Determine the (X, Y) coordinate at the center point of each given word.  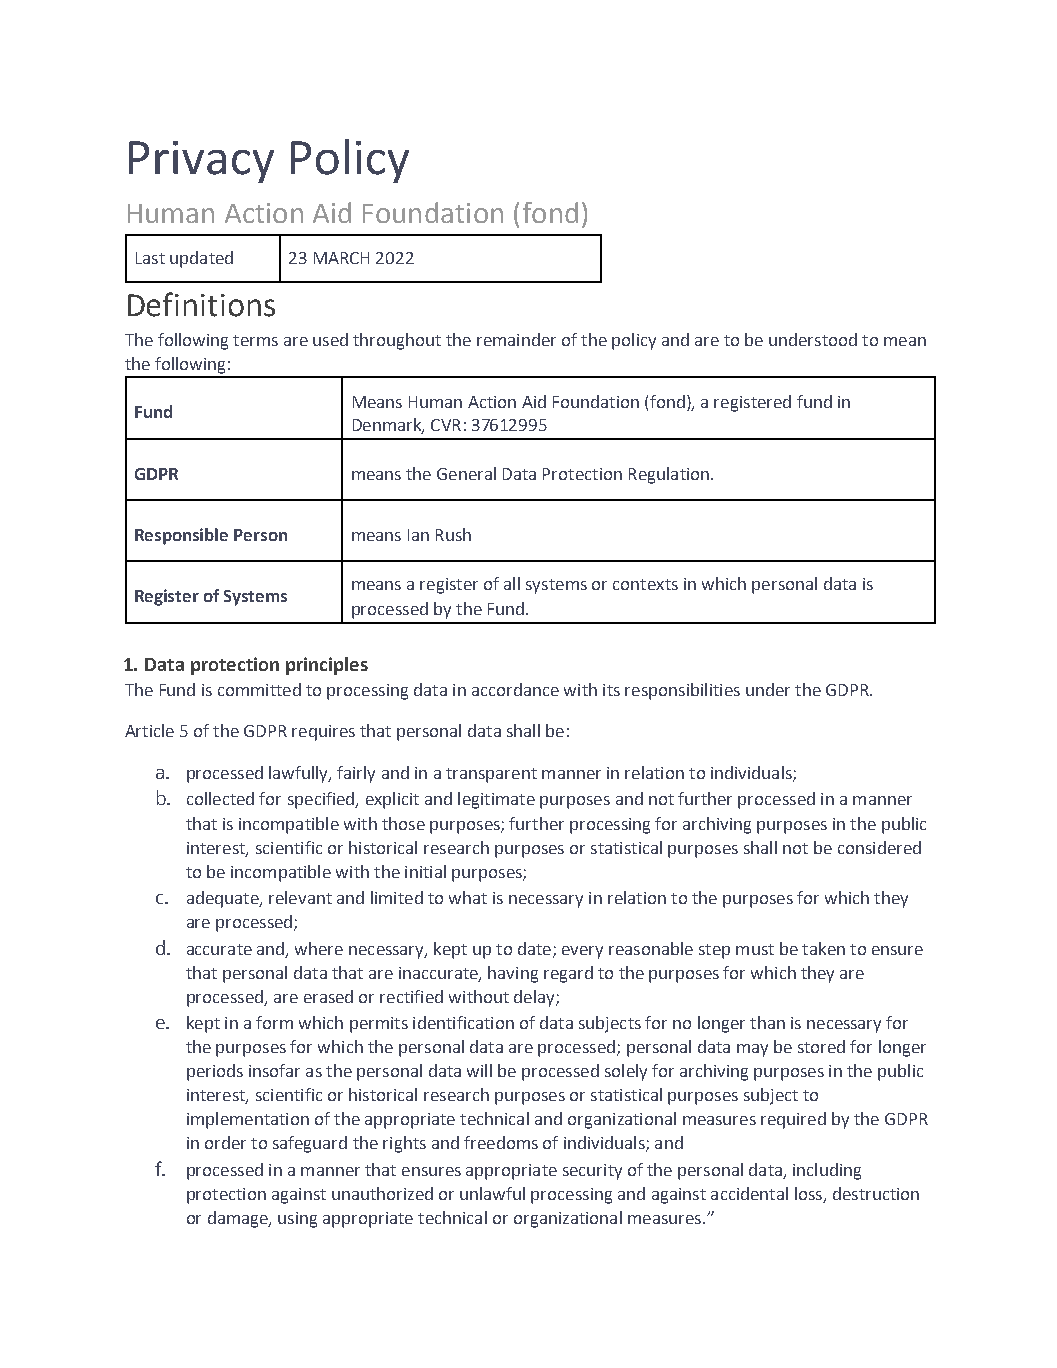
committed (259, 689)
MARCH (341, 258)
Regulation (669, 475)
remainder (516, 339)
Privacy (201, 162)
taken (823, 948)
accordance (515, 689)
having (513, 974)
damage (239, 1219)
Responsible (181, 536)
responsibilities (682, 691)
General (466, 473)
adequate (224, 899)
